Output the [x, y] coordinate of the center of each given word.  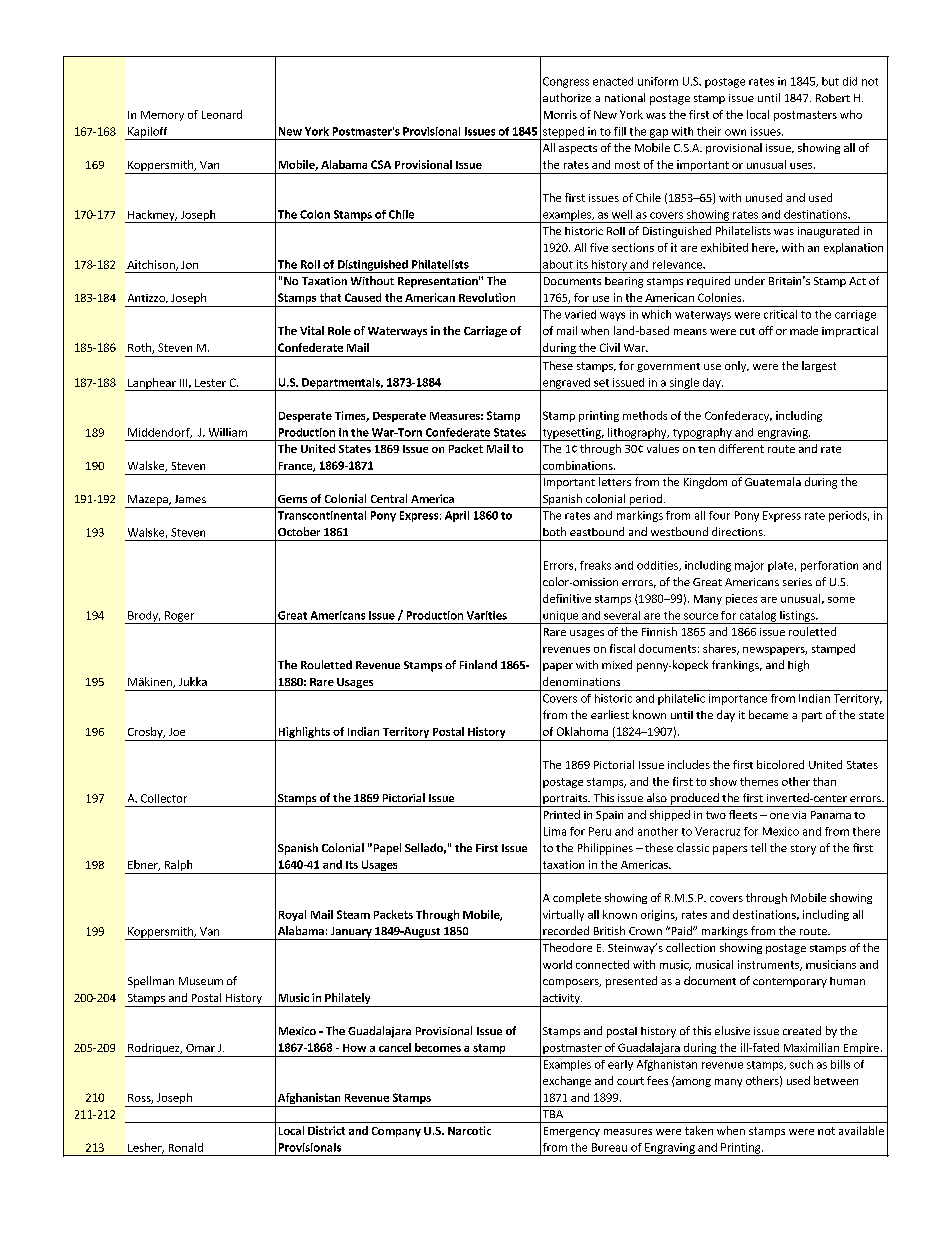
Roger [179, 617]
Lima [555, 831]
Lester [210, 383]
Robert [833, 98]
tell [758, 847]
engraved [566, 384]
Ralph [178, 867]
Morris [560, 114]
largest [819, 366]
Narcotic [469, 1130]
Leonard [222, 114]
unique [561, 617]
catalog [758, 617]
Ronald [186, 1147]
